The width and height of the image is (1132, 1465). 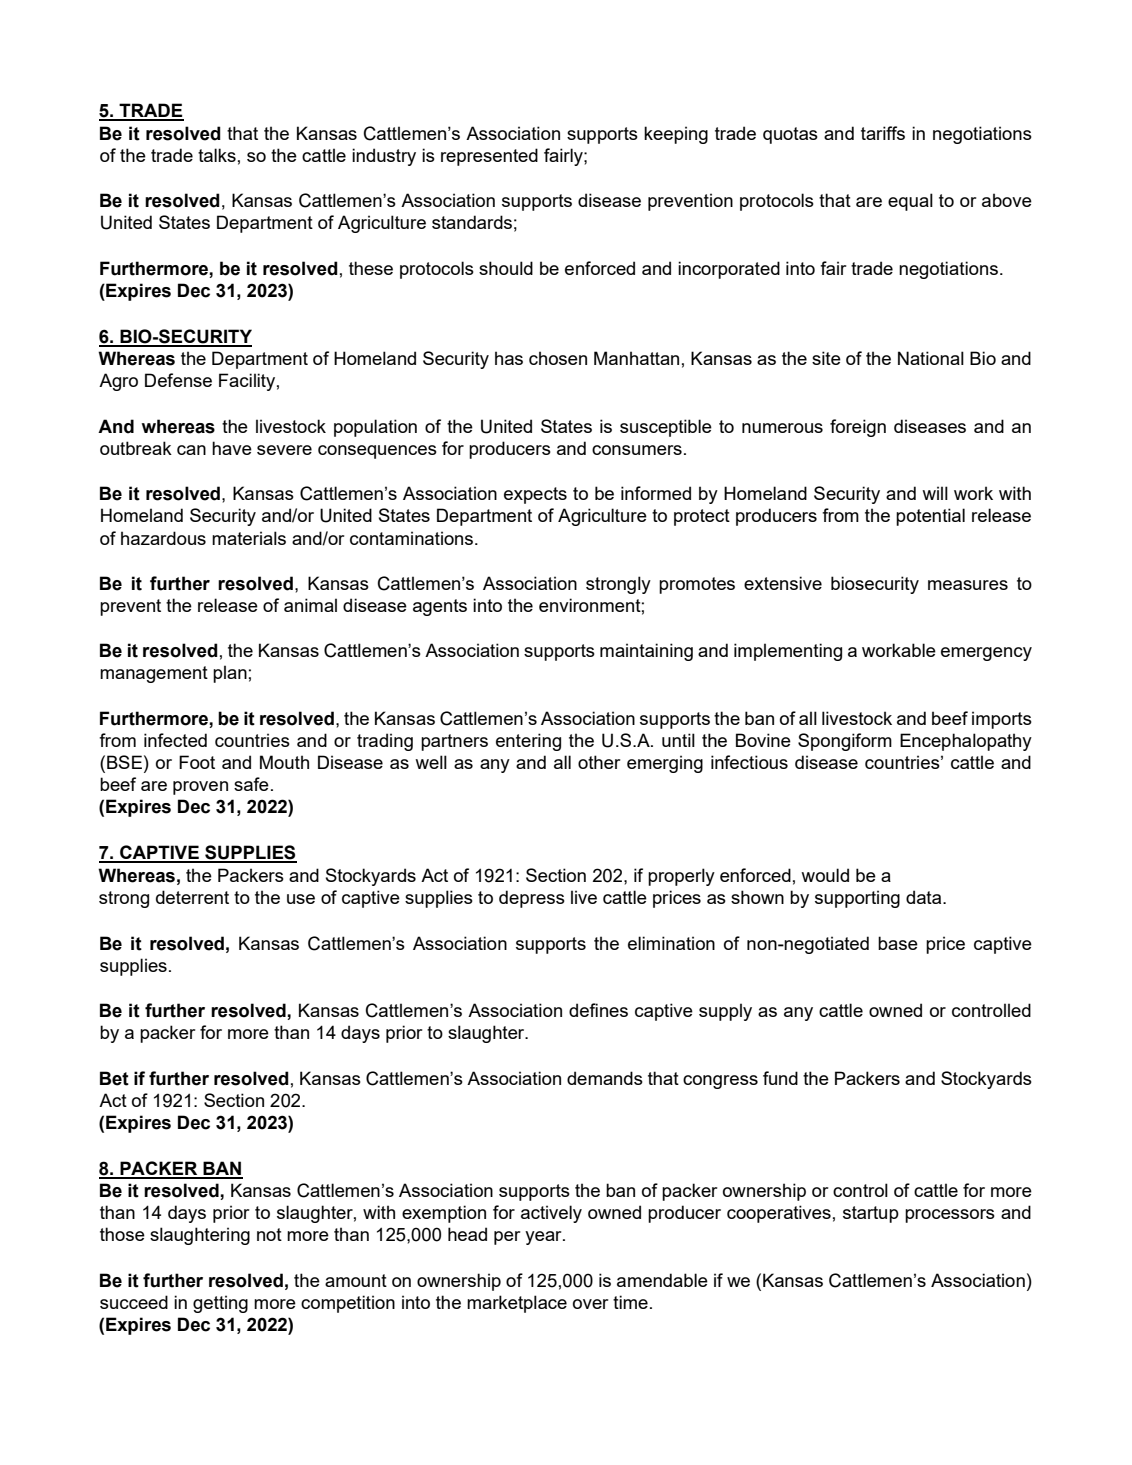 I want to click on chosen, so click(x=558, y=358).
